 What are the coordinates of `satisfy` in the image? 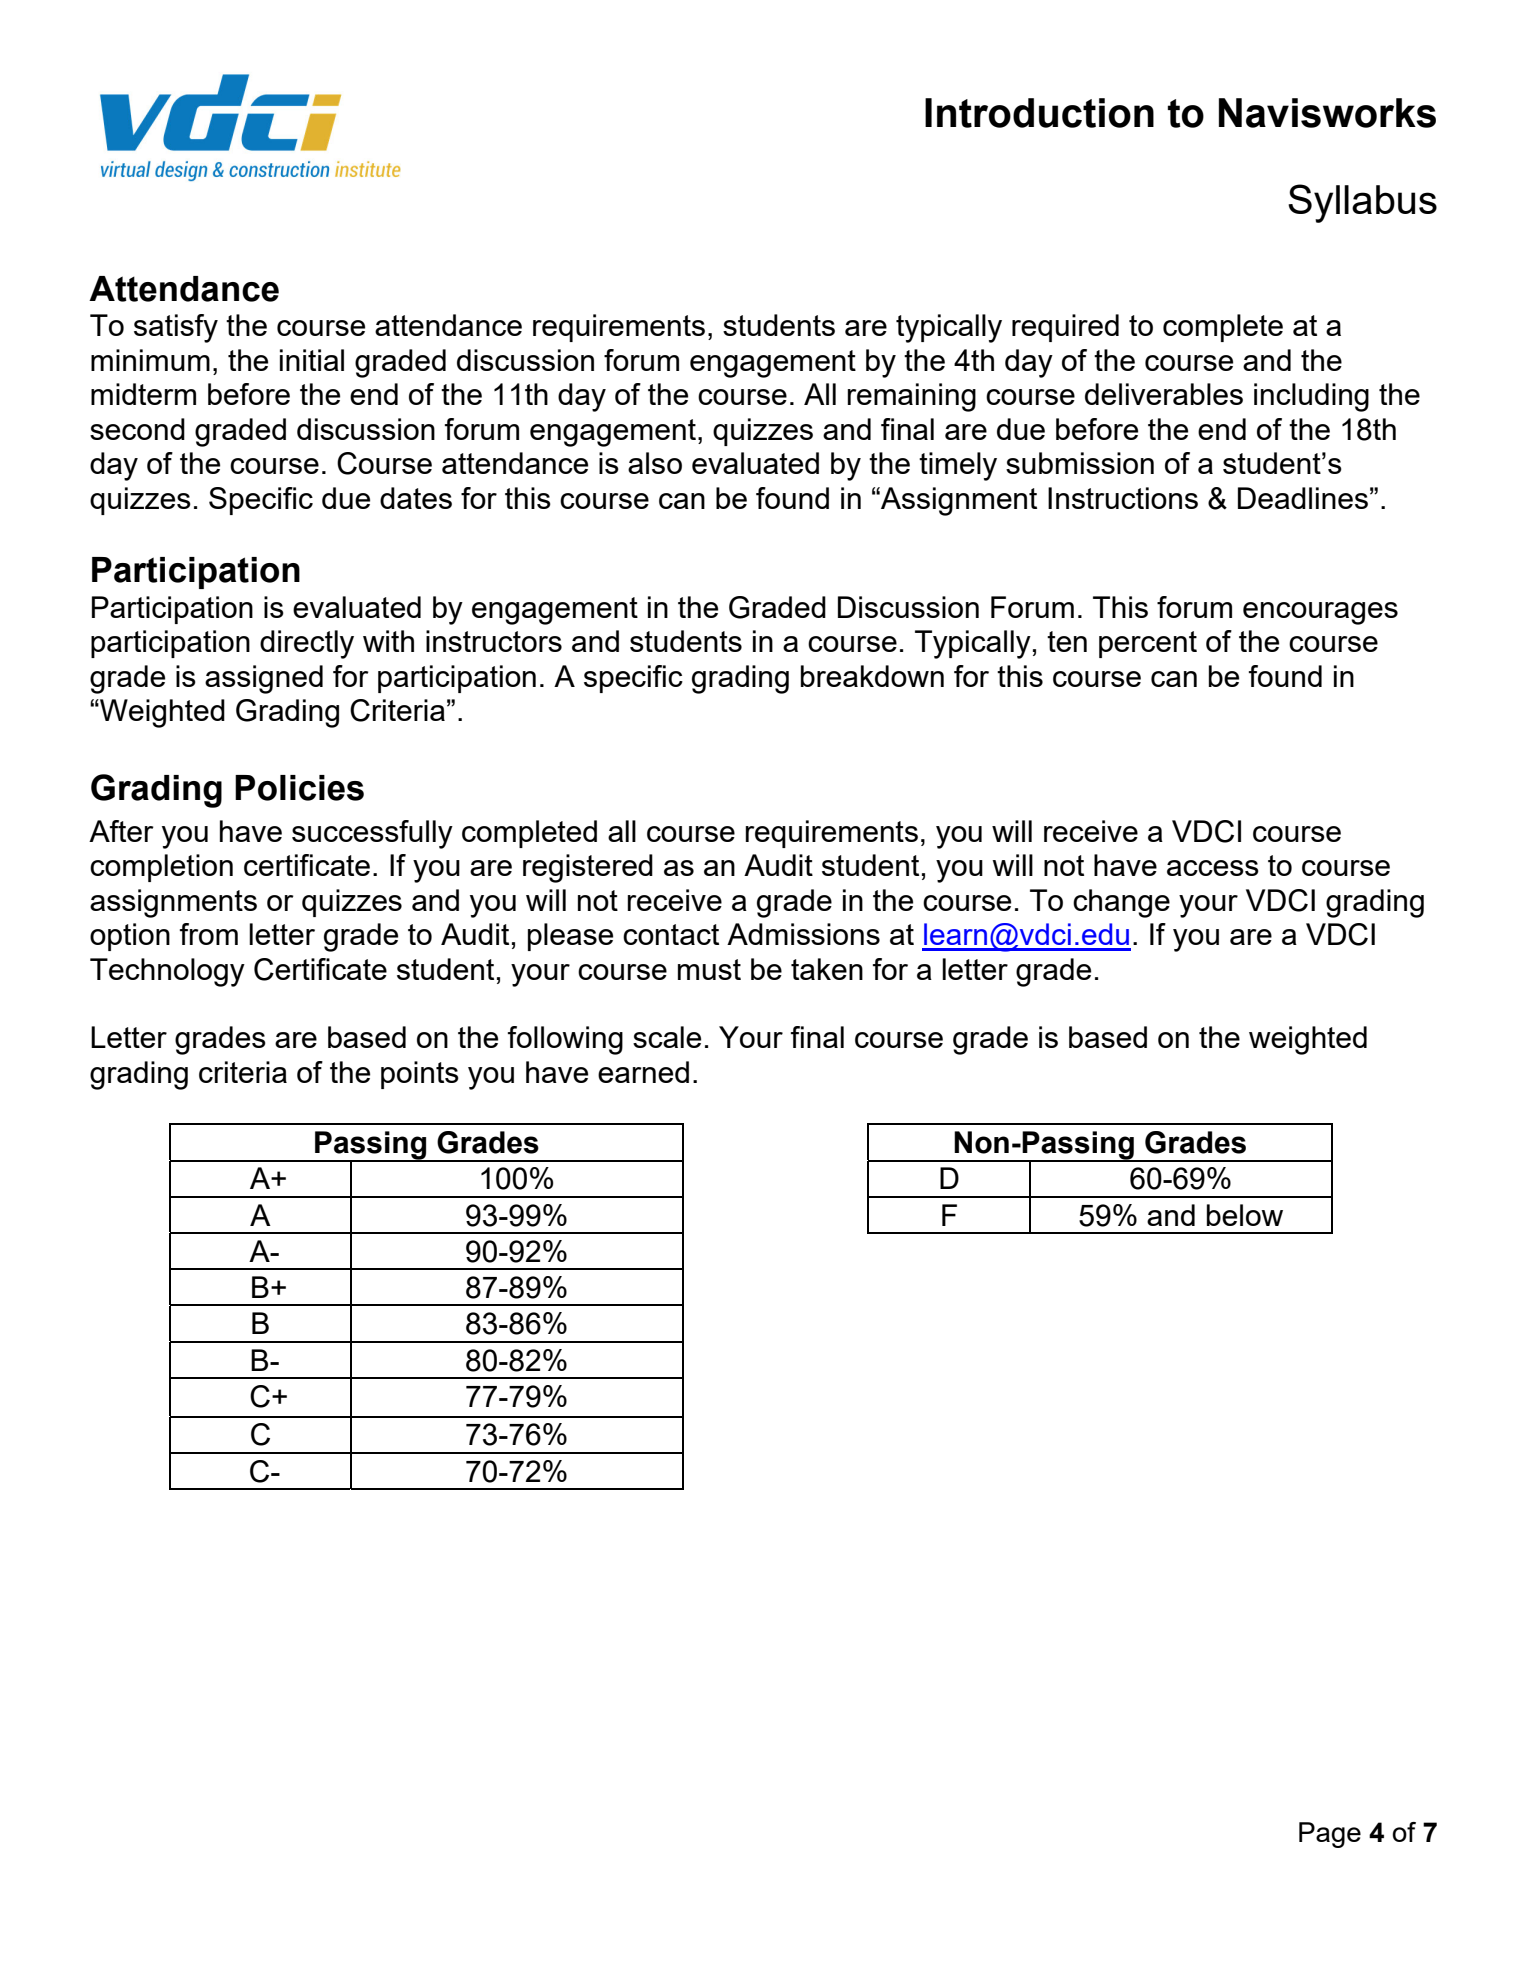 It's located at (176, 328).
